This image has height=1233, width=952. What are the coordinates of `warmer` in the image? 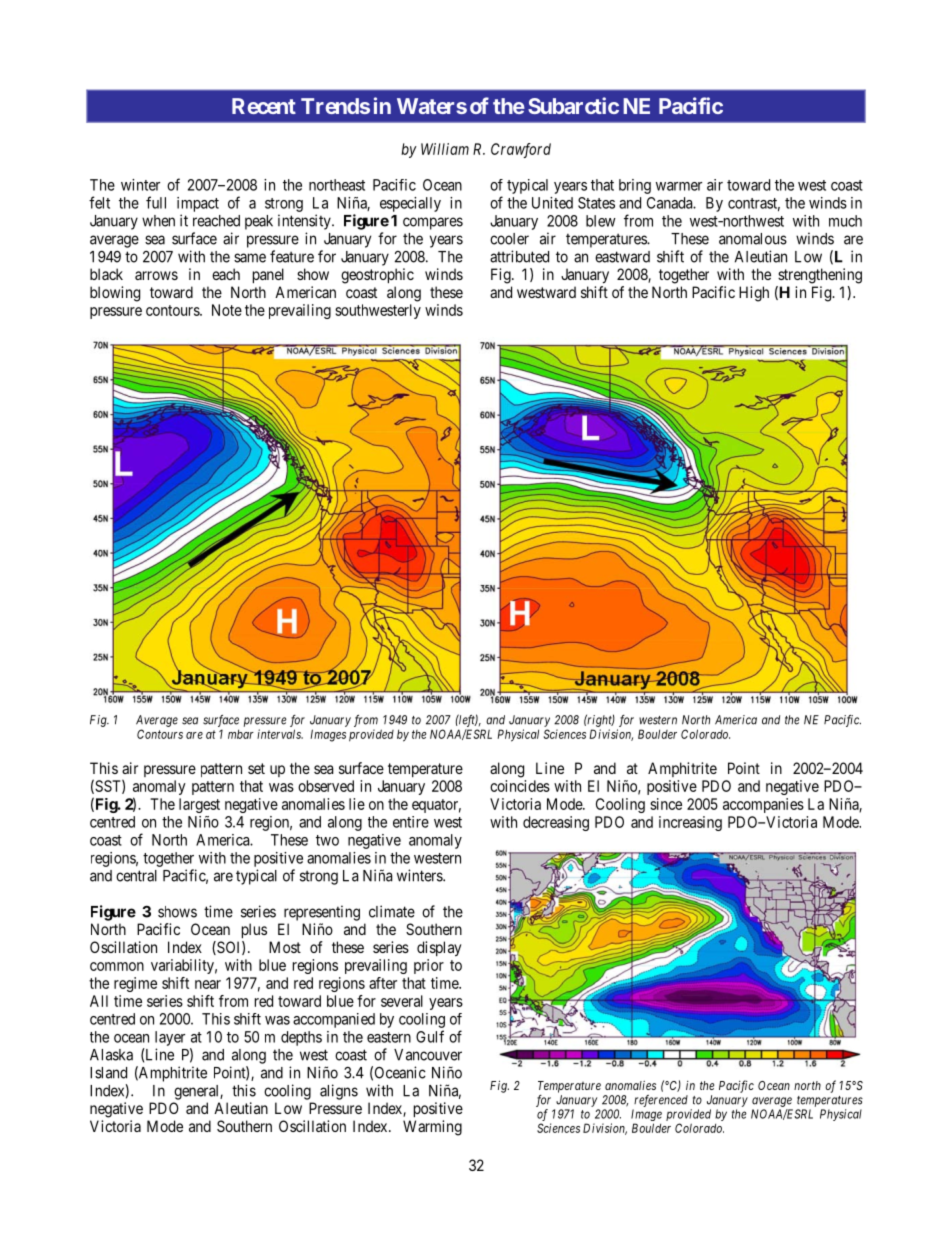 It's located at (679, 186).
